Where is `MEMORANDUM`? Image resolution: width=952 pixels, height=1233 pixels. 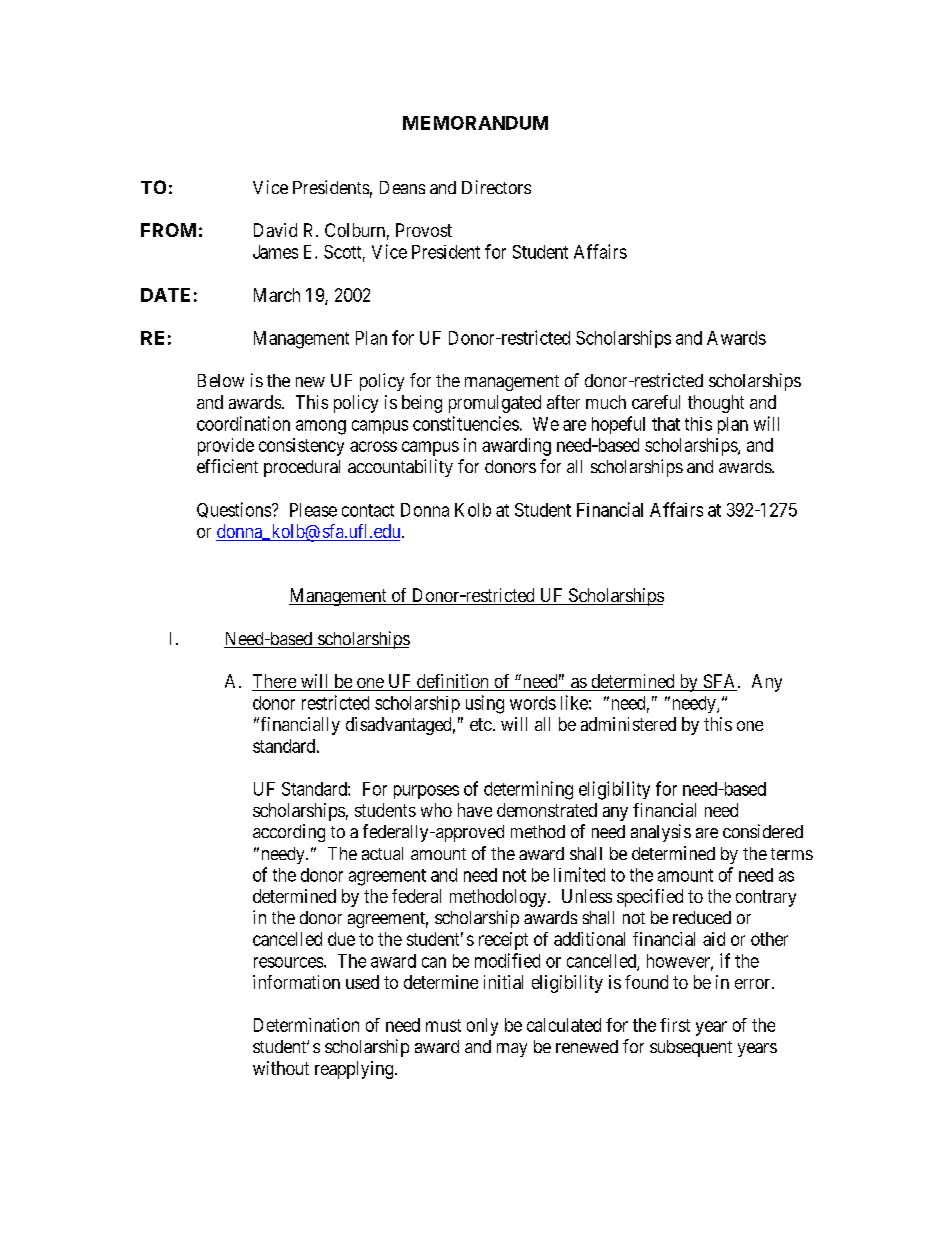
MEMORANDUM is located at coordinates (475, 123).
